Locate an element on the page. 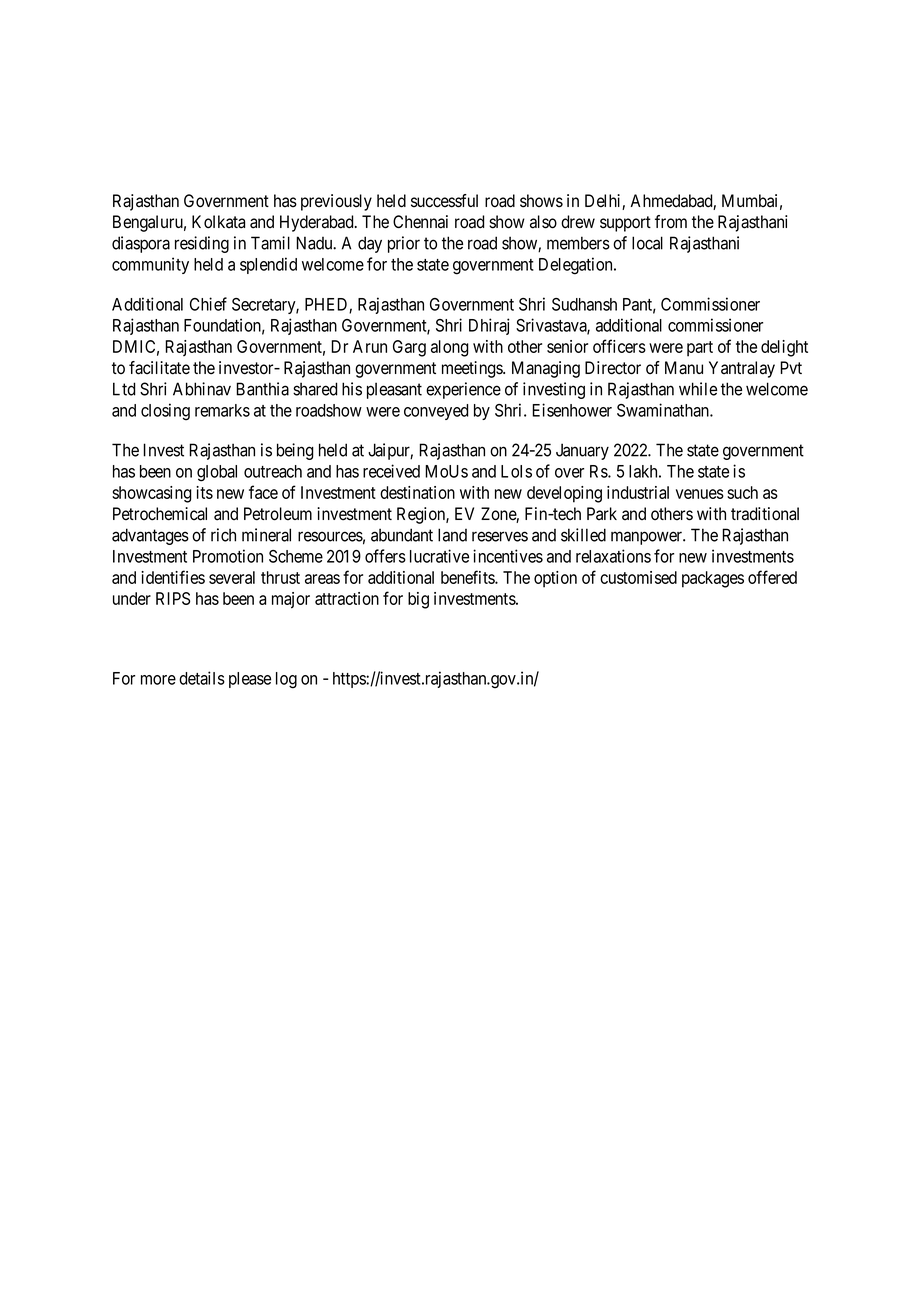  from is located at coordinates (671, 222).
